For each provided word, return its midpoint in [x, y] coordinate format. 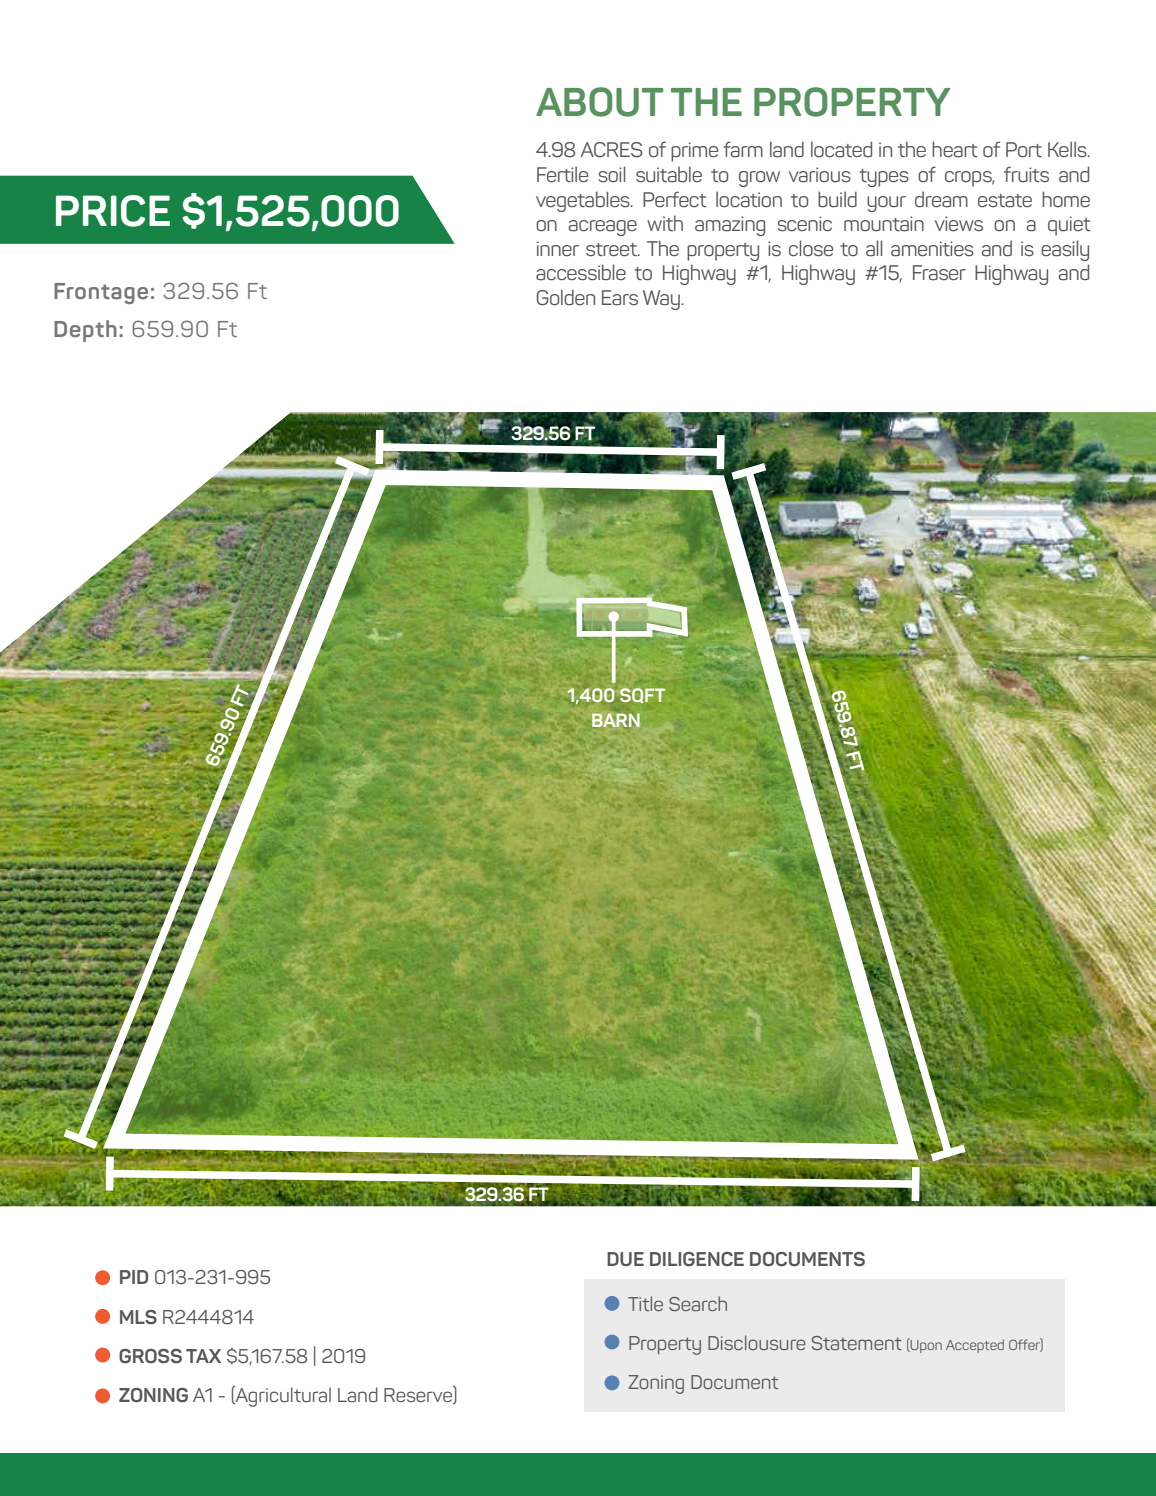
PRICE [113, 211]
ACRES [612, 150]
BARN [616, 720]
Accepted [975, 1346]
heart [954, 149]
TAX [203, 1356]
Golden [566, 297]
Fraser [939, 273]
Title [645, 1303]
